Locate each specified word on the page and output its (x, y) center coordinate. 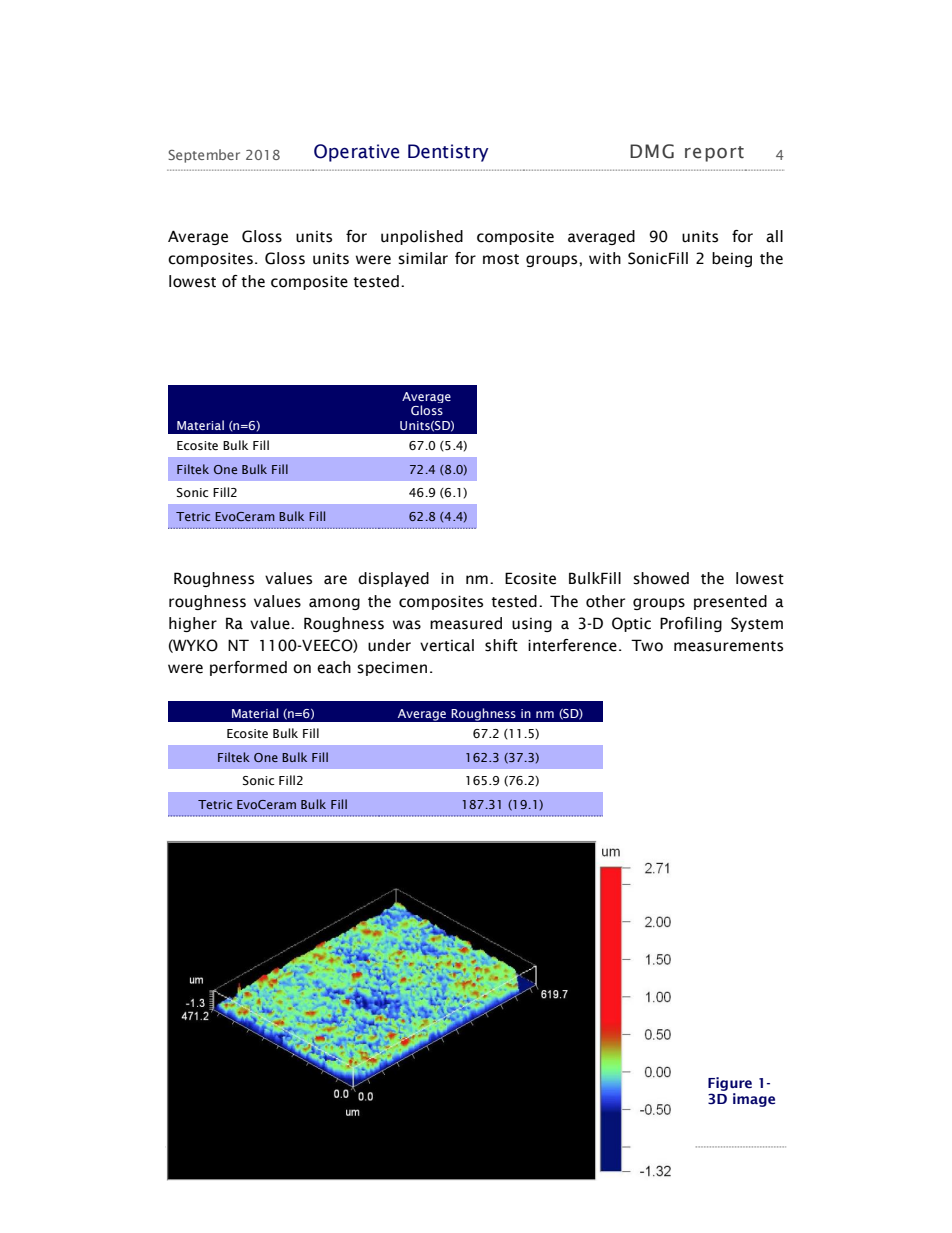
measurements (728, 646)
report (714, 154)
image (754, 1100)
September (204, 156)
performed (248, 668)
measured (466, 623)
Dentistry (448, 153)
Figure (730, 1084)
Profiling (691, 624)
